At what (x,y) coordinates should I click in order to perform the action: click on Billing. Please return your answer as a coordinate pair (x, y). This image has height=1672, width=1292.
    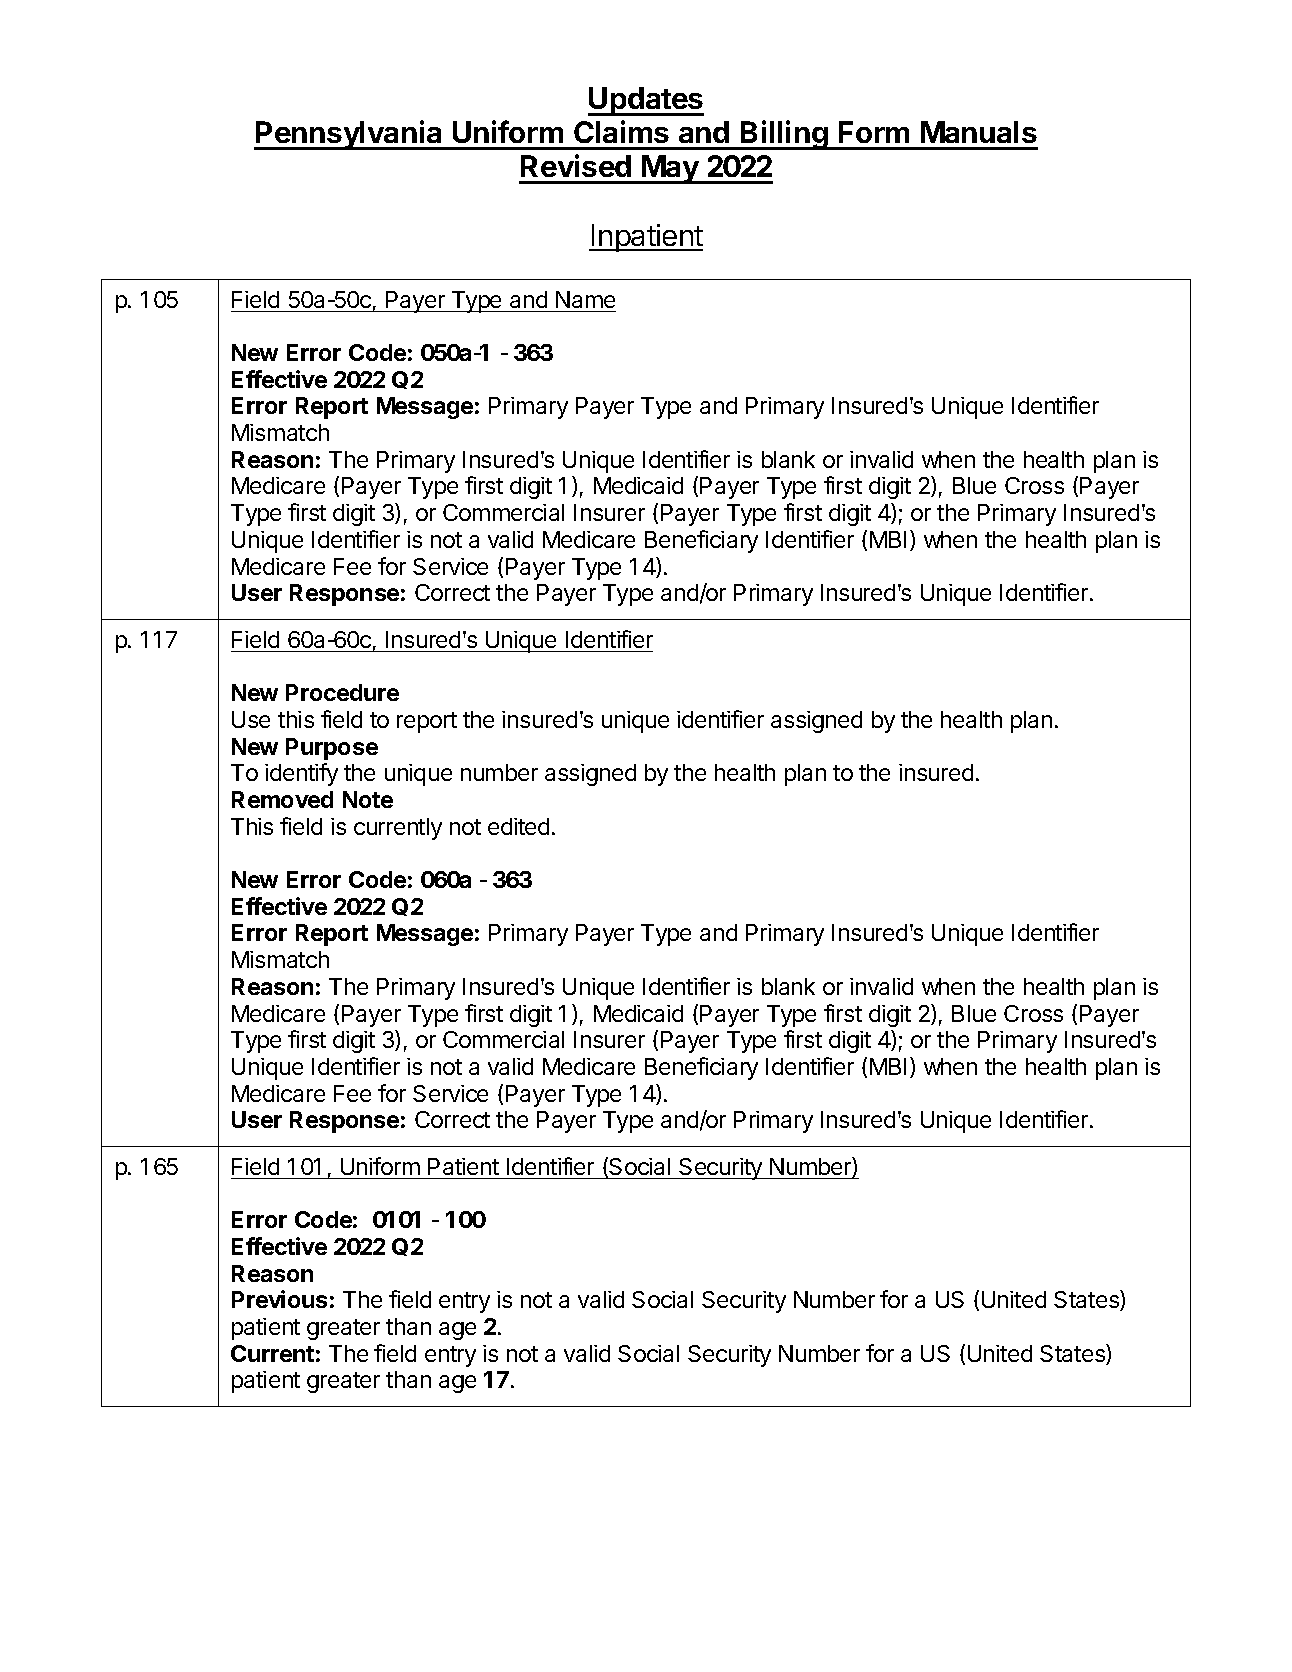
    Looking at the image, I should click on (784, 135).
